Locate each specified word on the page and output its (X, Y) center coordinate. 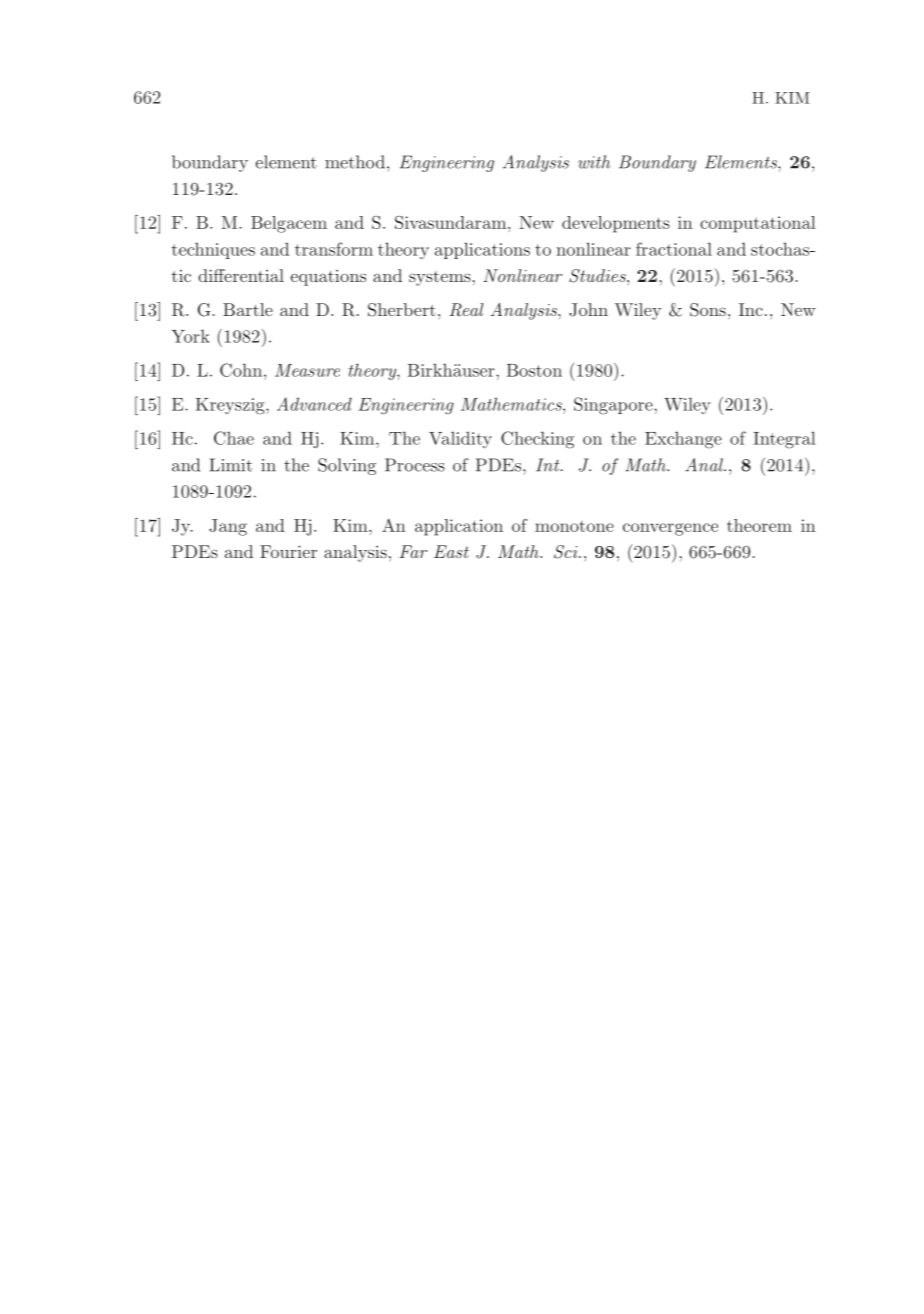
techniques (213, 251)
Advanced (314, 404)
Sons (708, 310)
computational (758, 224)
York (190, 336)
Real (466, 310)
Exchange (683, 440)
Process (415, 465)
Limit (230, 465)
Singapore (614, 406)
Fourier (288, 551)
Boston (534, 370)
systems (440, 278)
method (355, 162)
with (594, 162)
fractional (674, 249)
